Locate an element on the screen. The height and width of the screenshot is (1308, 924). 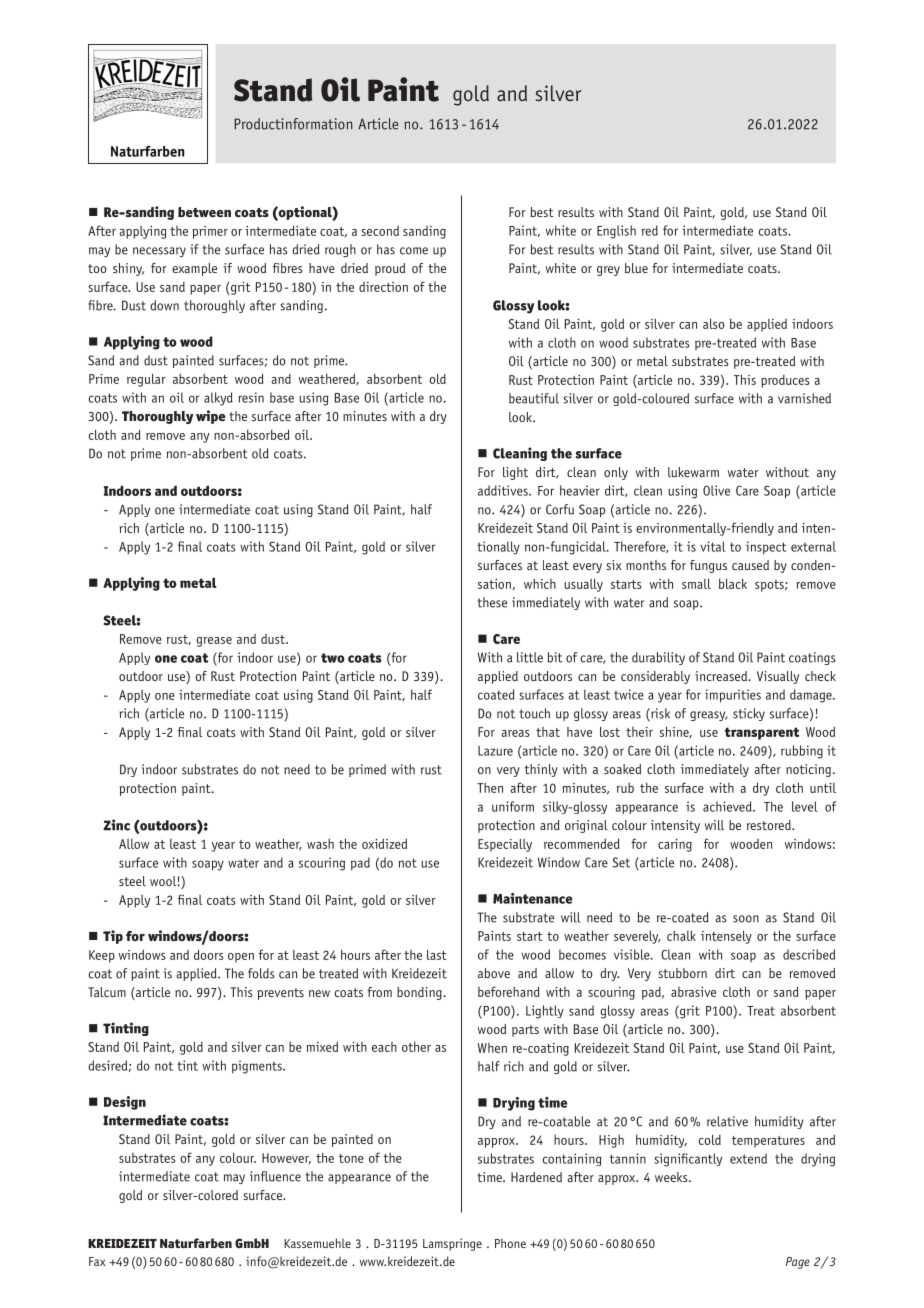
Fax is located at coordinates (97, 1261).
